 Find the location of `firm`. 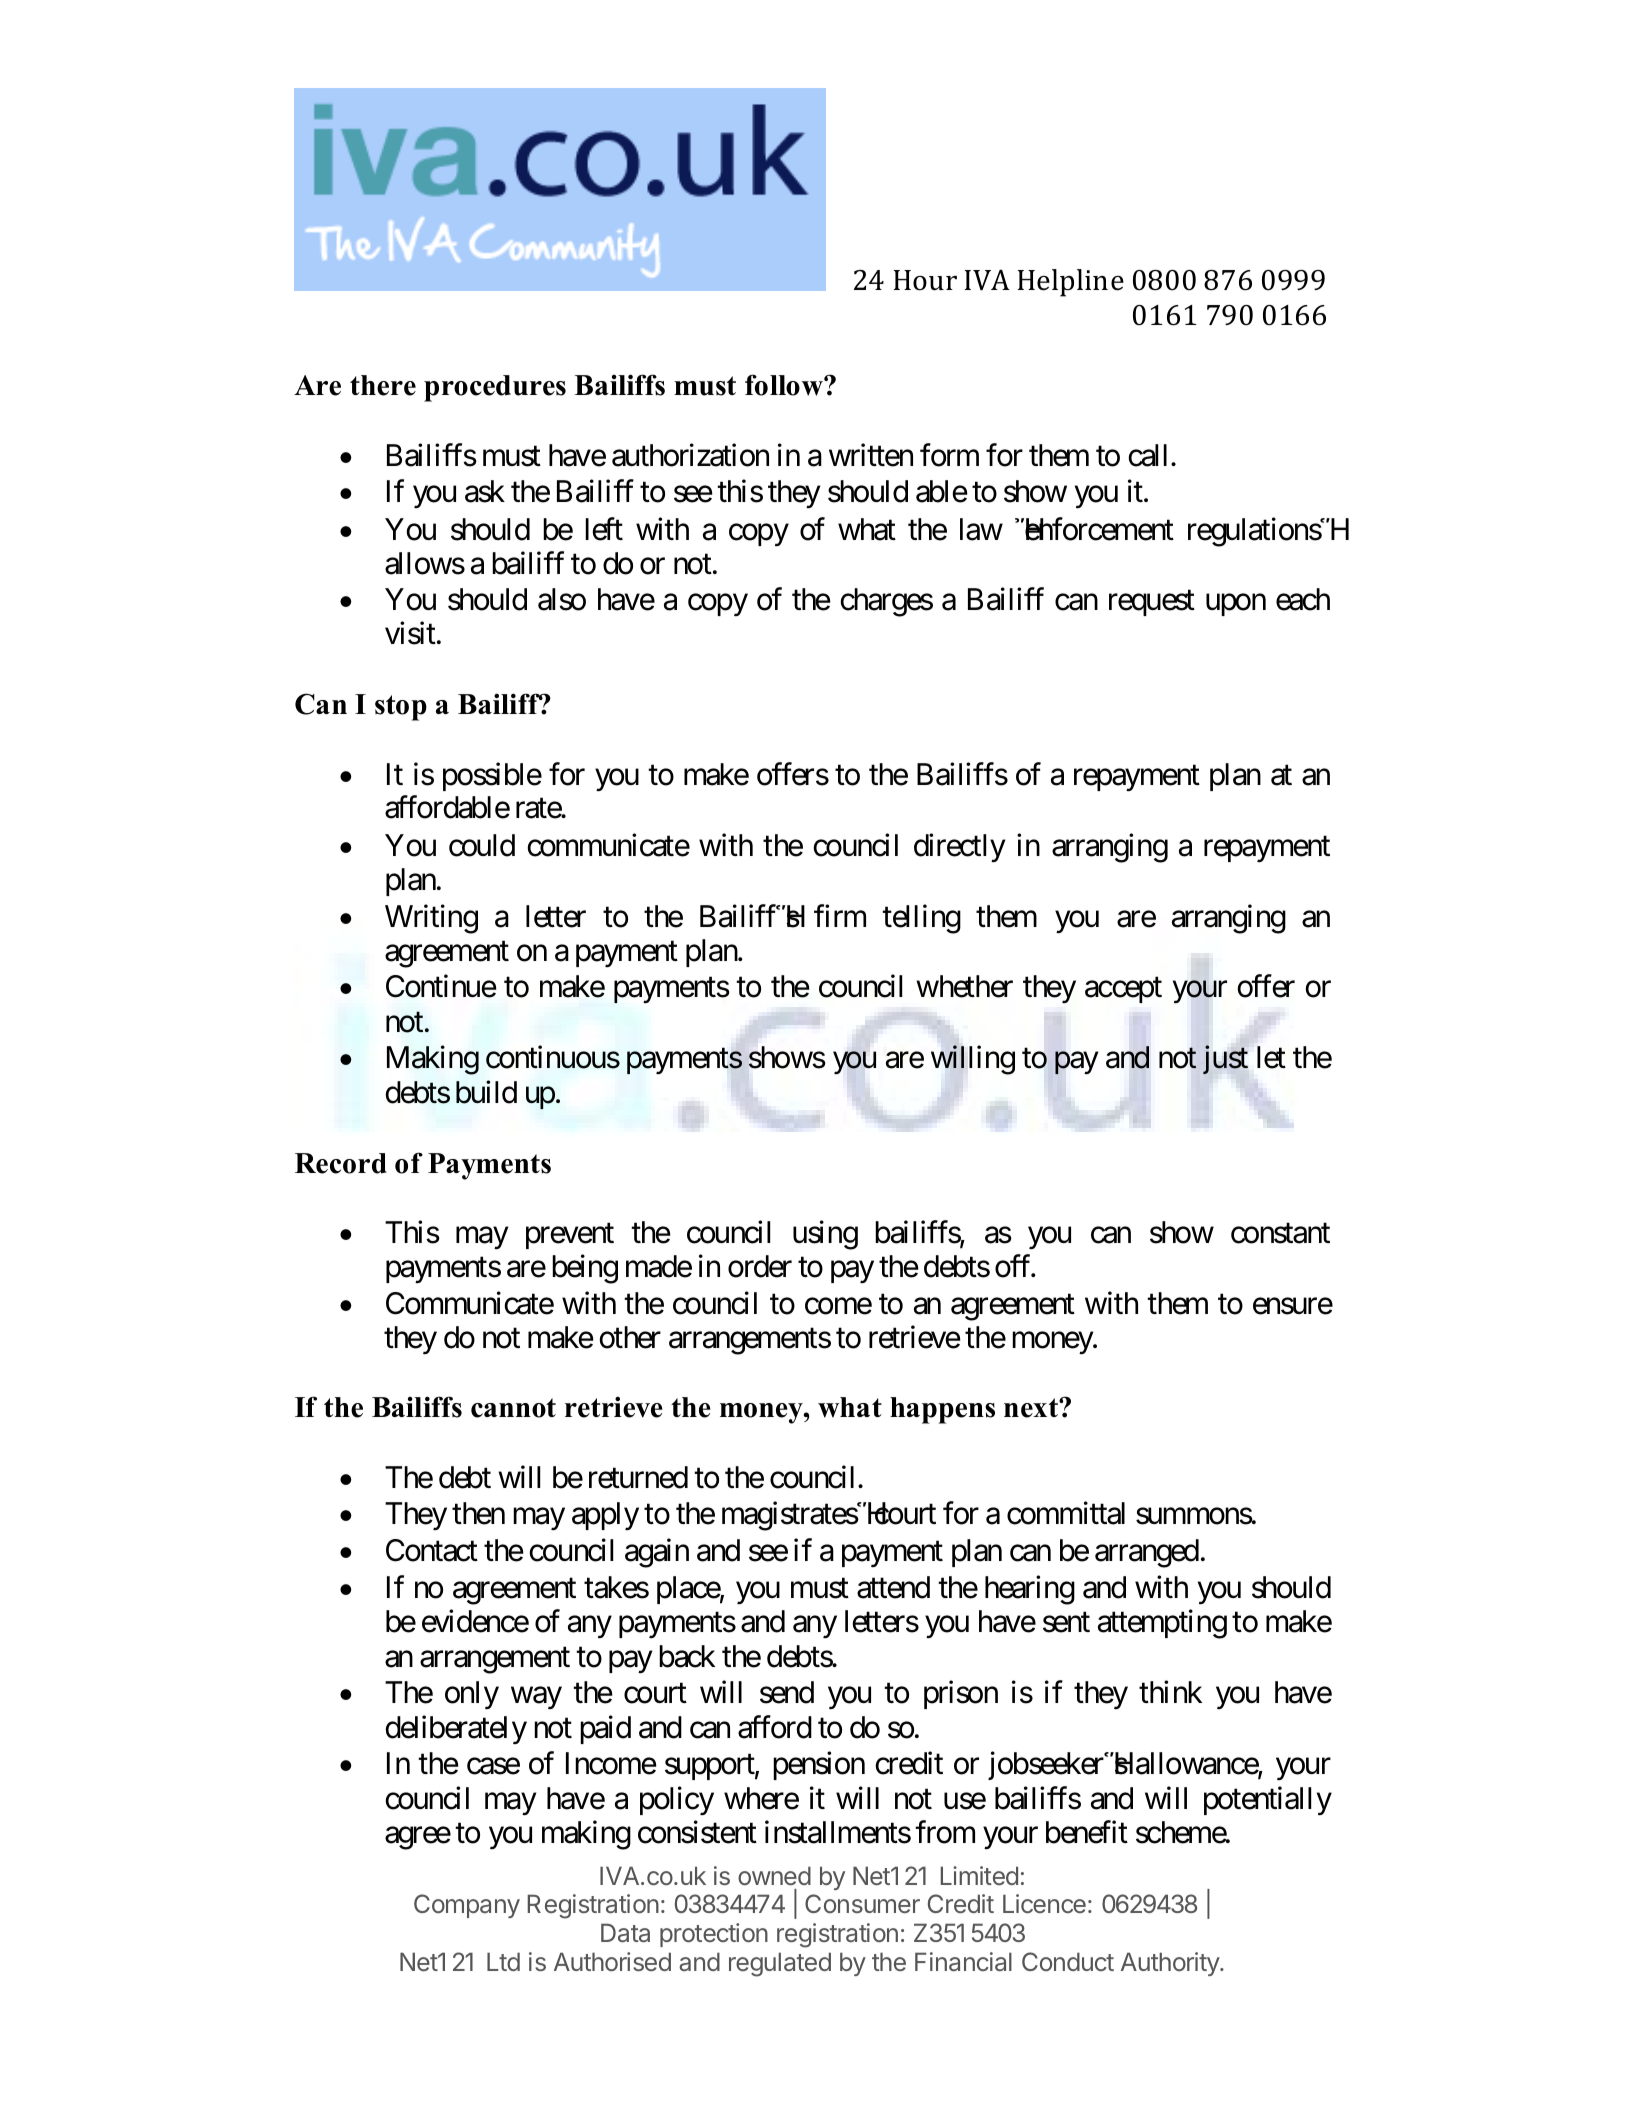

firm is located at coordinates (840, 915).
